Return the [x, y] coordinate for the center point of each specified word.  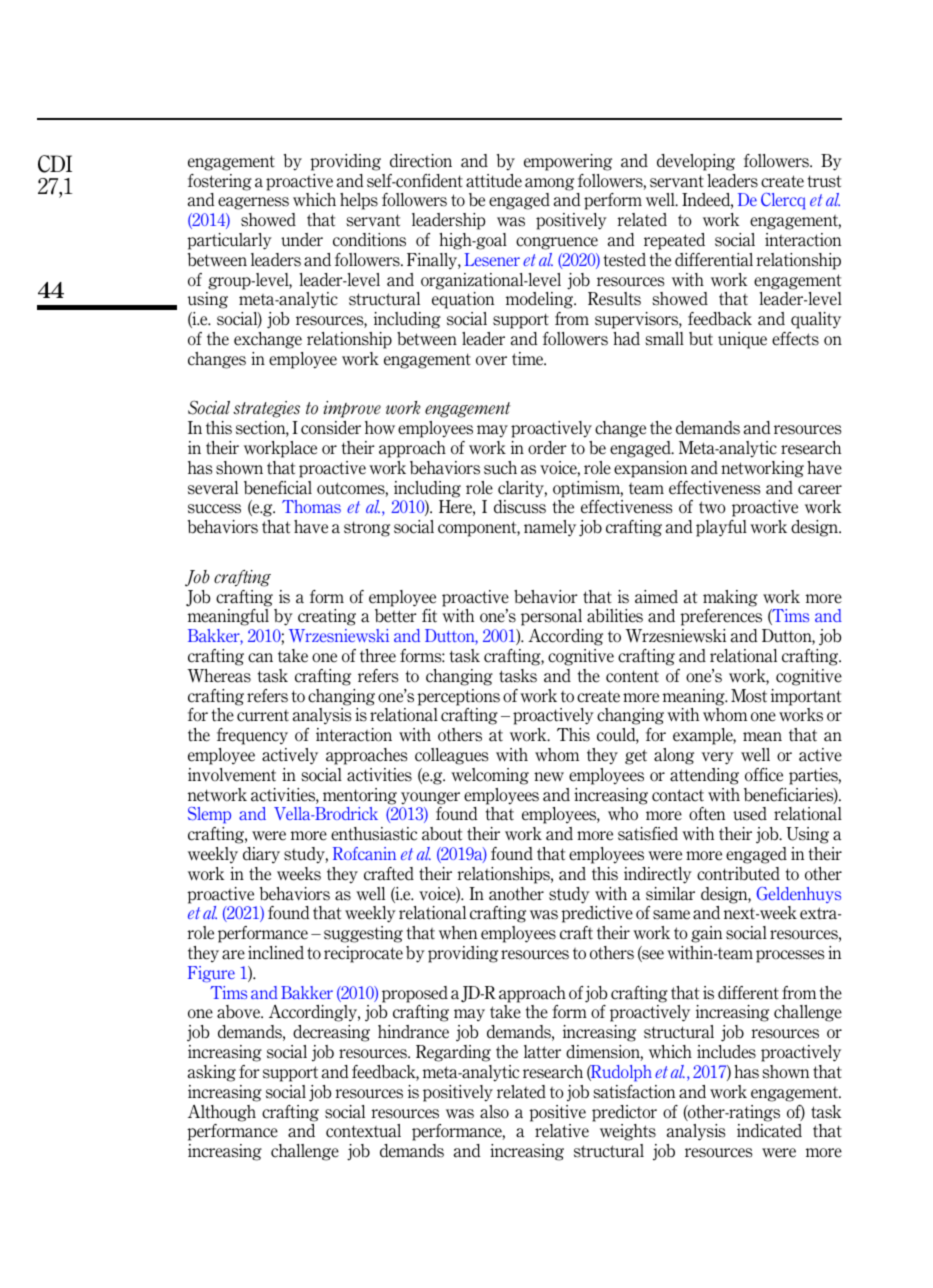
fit [429, 616]
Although [222, 1113]
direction [421, 161]
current [263, 716]
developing [696, 162]
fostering [220, 182]
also [494, 1112]
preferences [721, 617]
